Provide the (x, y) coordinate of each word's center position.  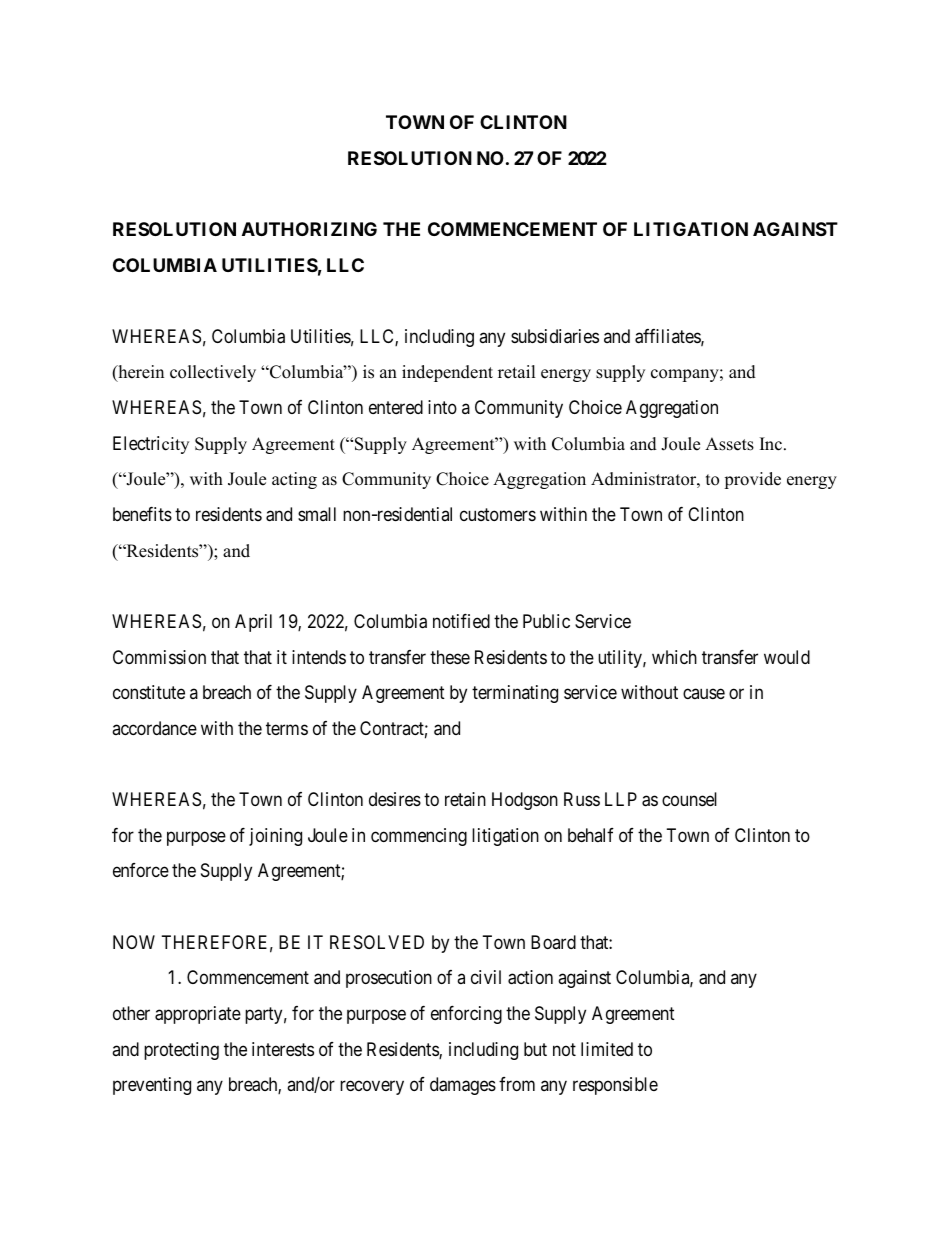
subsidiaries (555, 336)
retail (517, 372)
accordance (154, 728)
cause (704, 694)
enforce (141, 870)
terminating (515, 694)
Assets (729, 444)
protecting (181, 1051)
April (253, 623)
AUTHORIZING (309, 229)
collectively (213, 373)
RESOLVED (377, 942)
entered (396, 407)
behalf (591, 835)
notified (461, 621)
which (674, 657)
